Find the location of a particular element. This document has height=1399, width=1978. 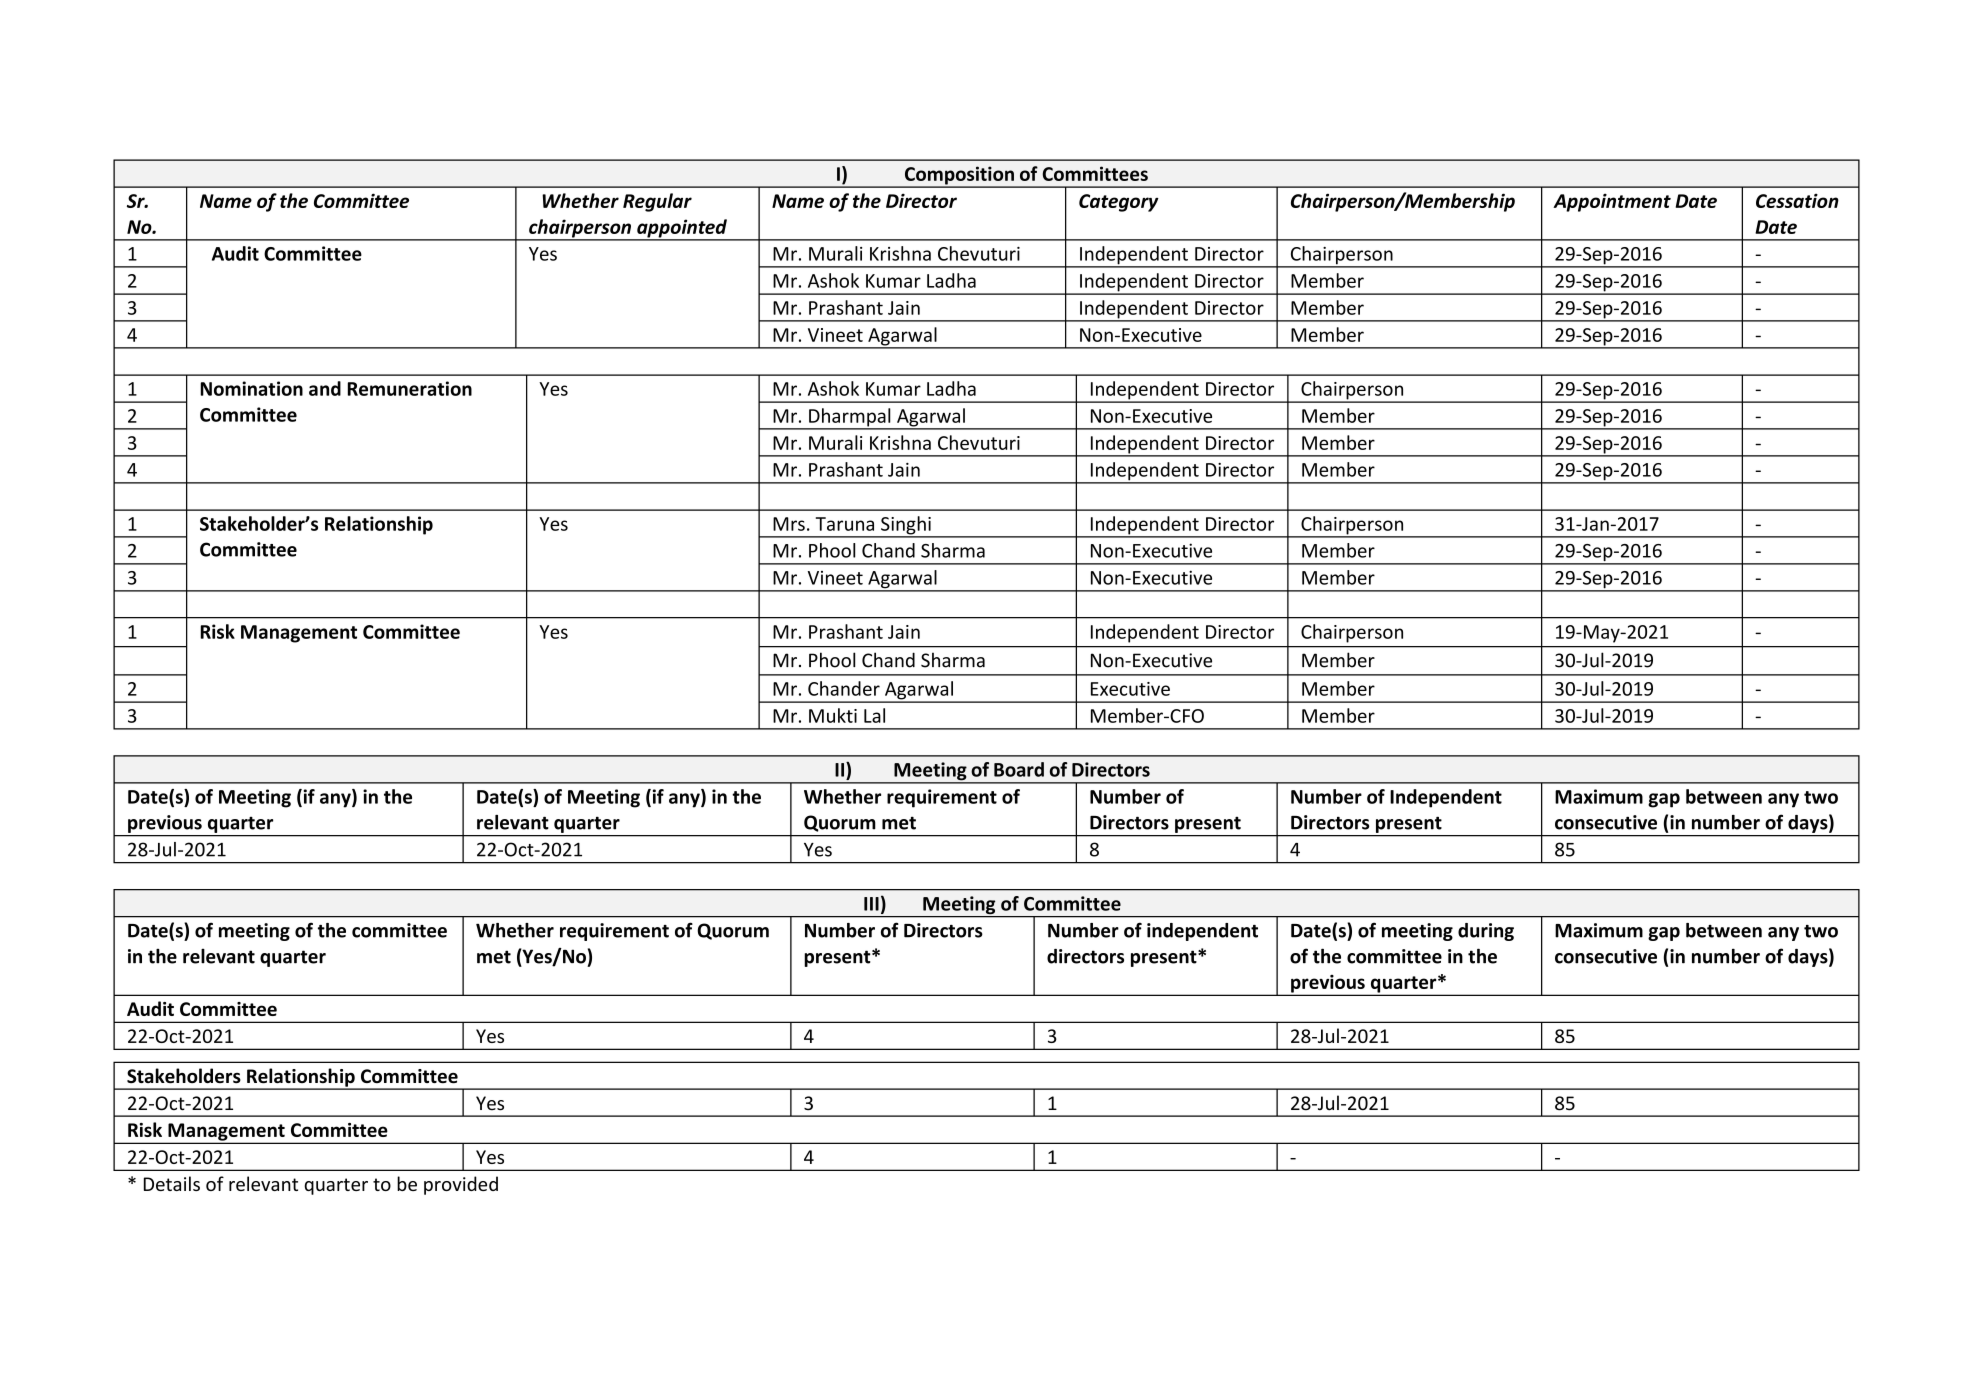

Details is located at coordinates (172, 1183).
